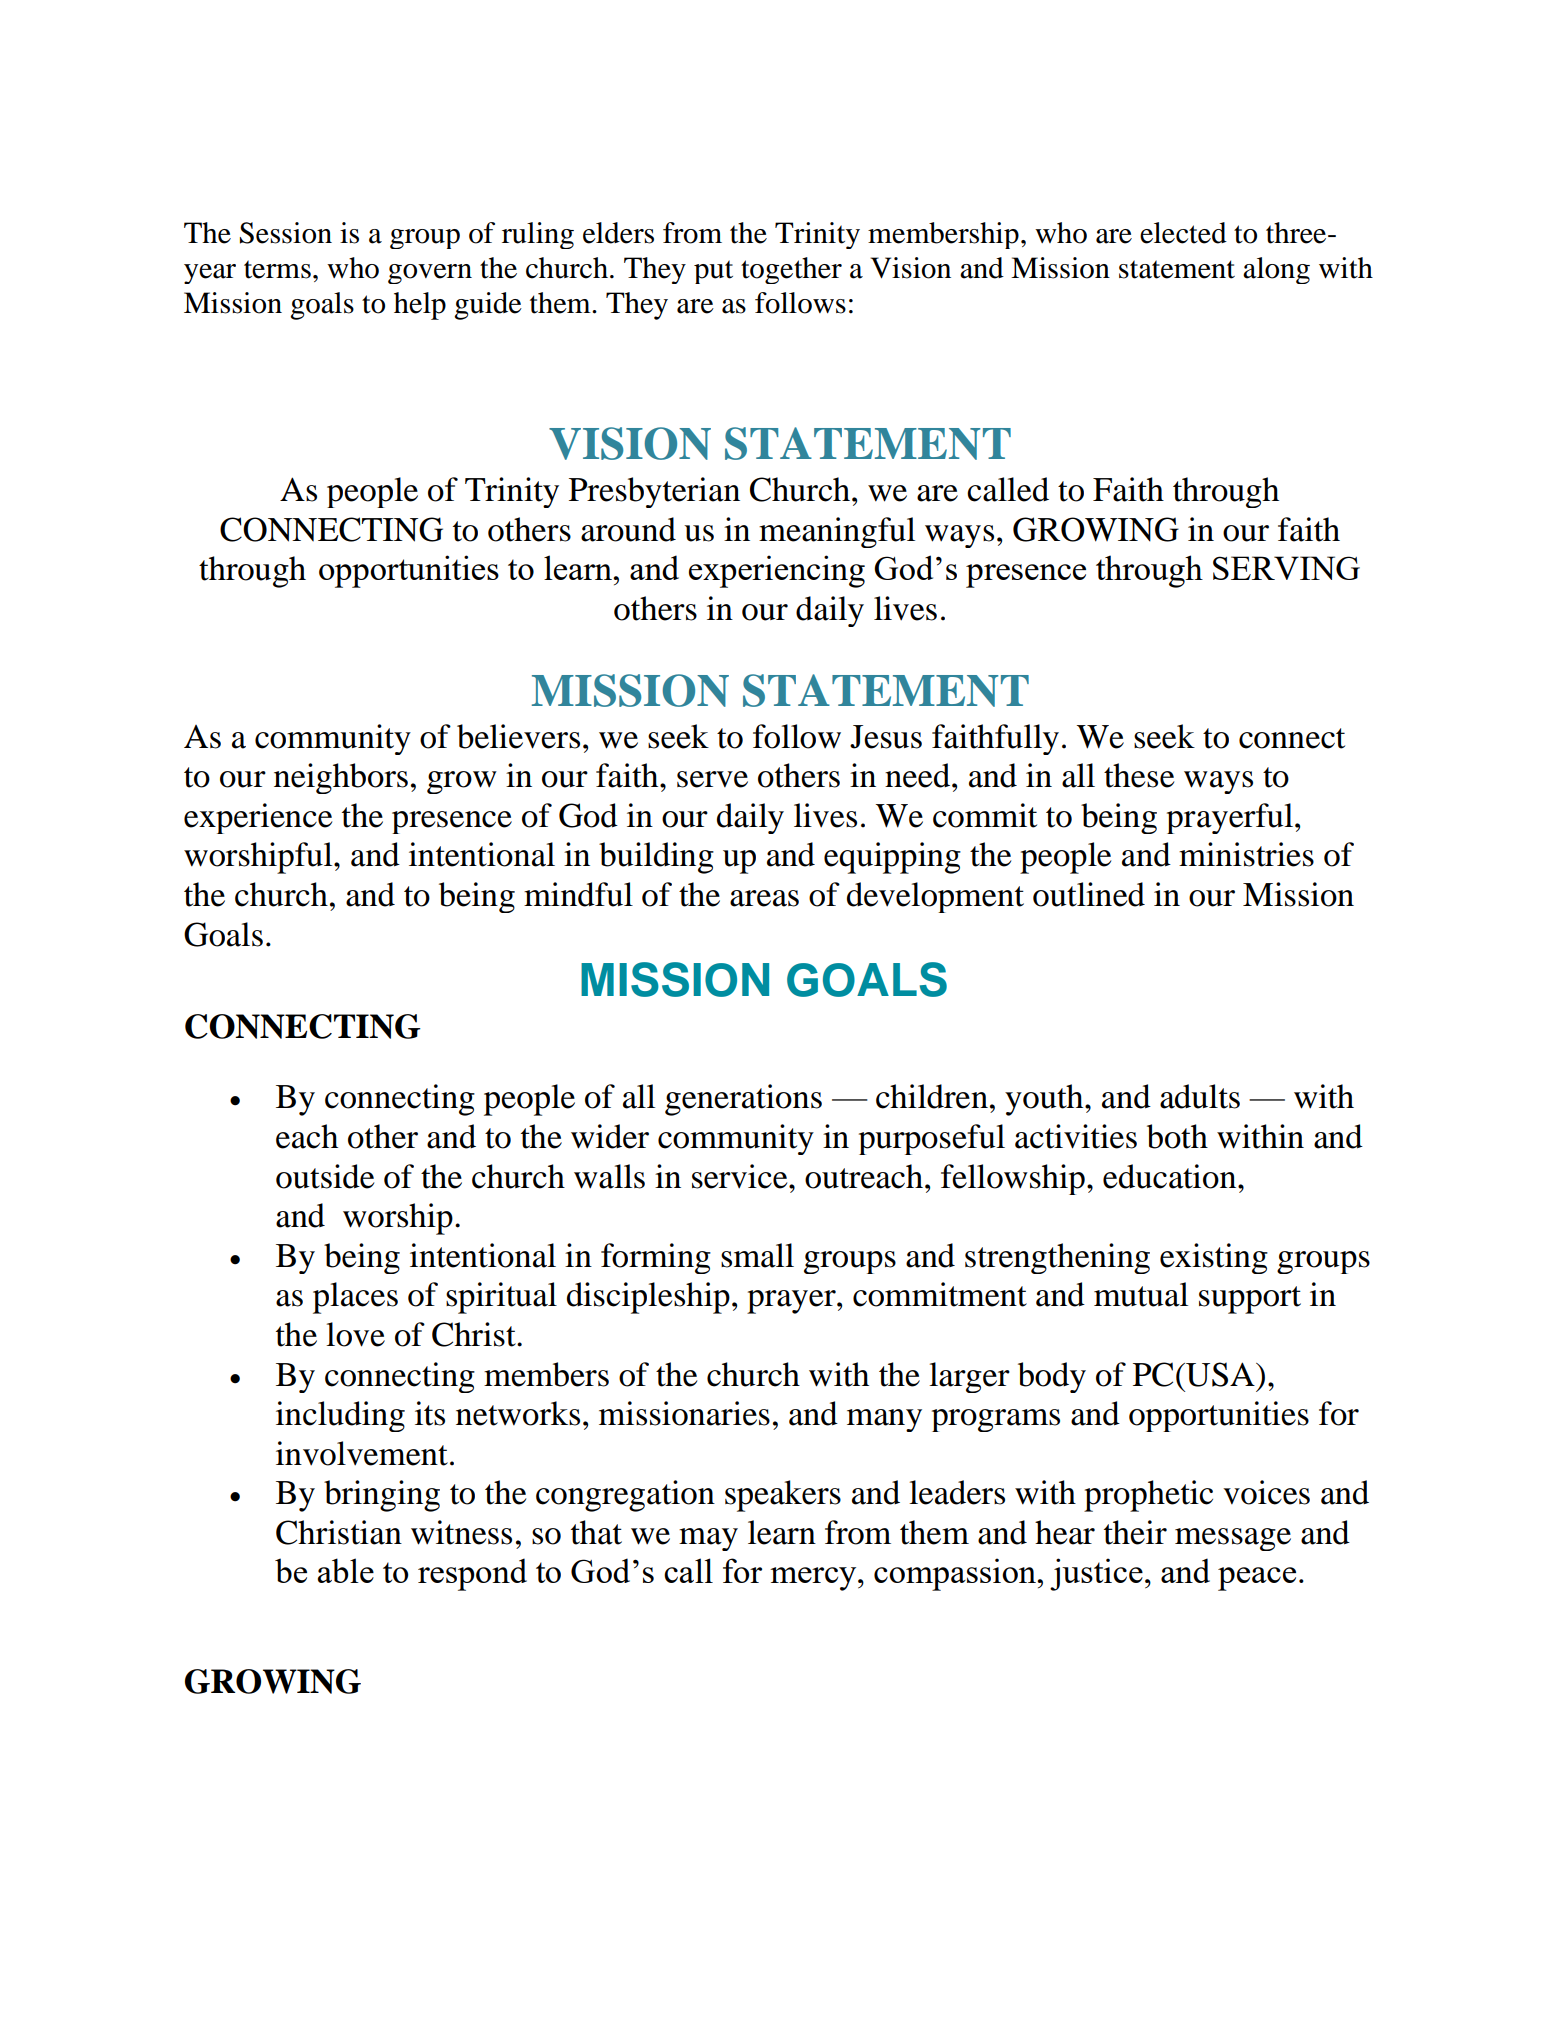 The width and height of the page is (1561, 2020). I want to click on together, so click(791, 270).
